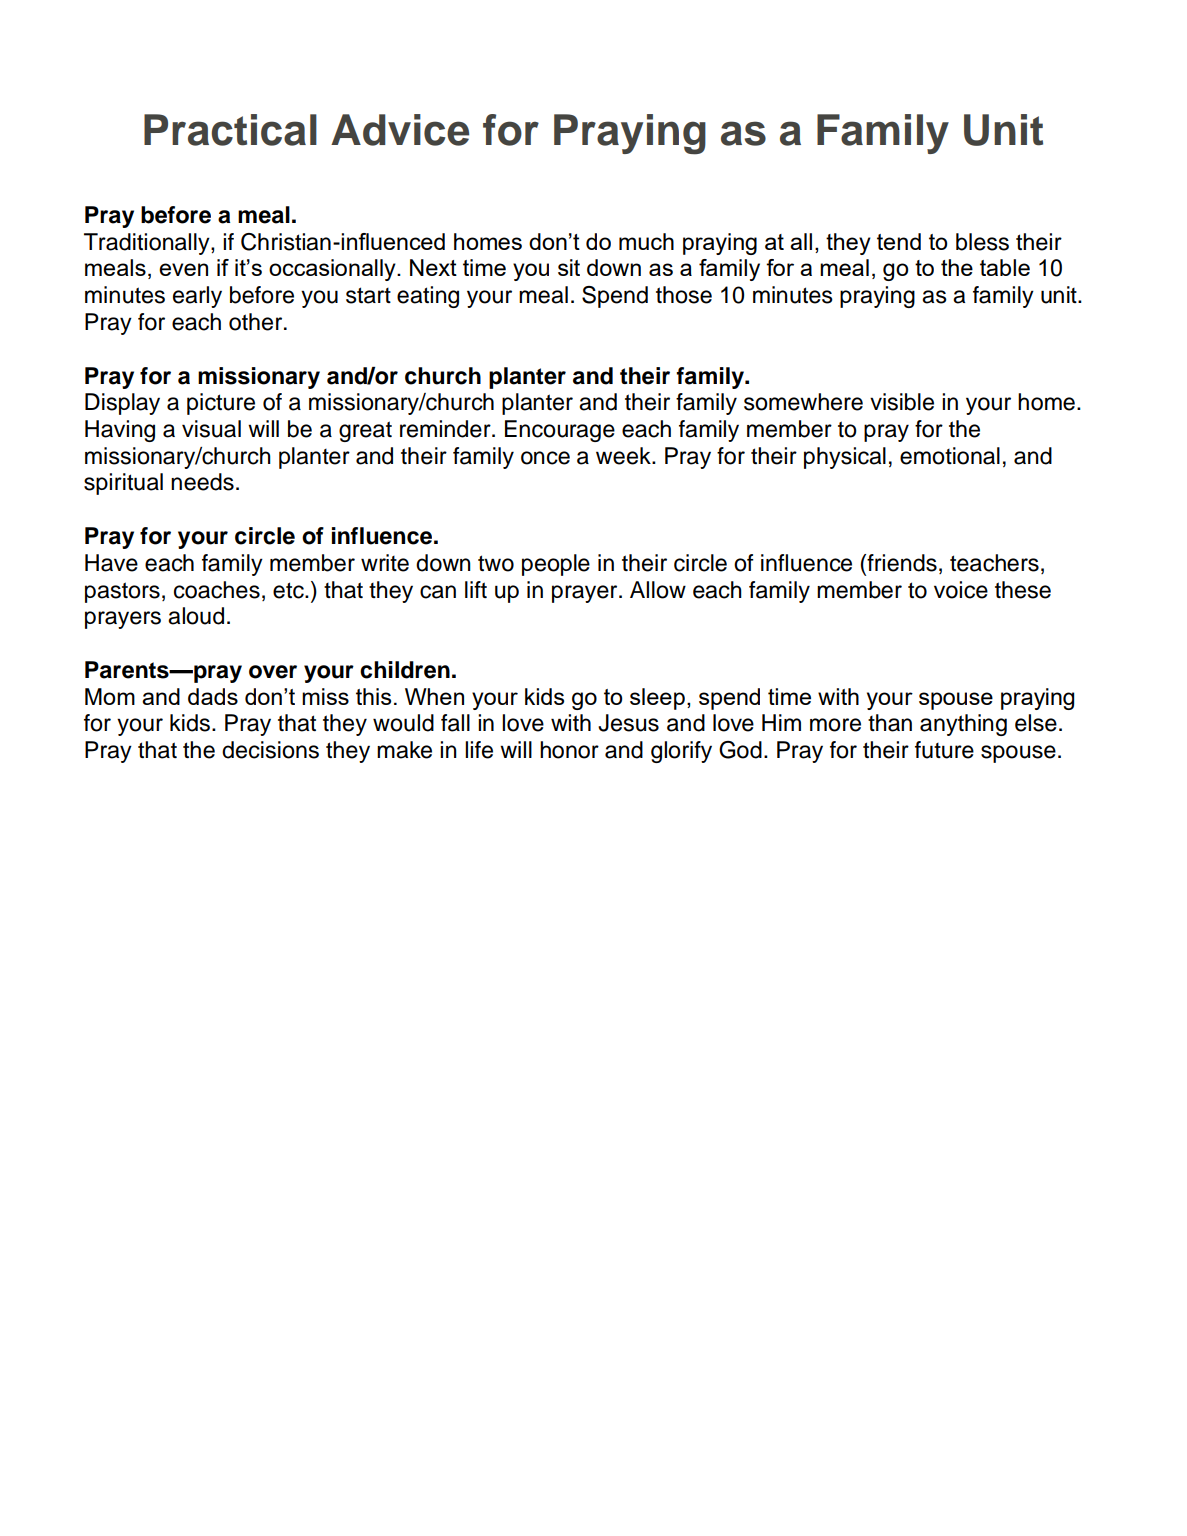  Describe the element at coordinates (560, 431) in the screenshot. I see `Encourage` at that location.
